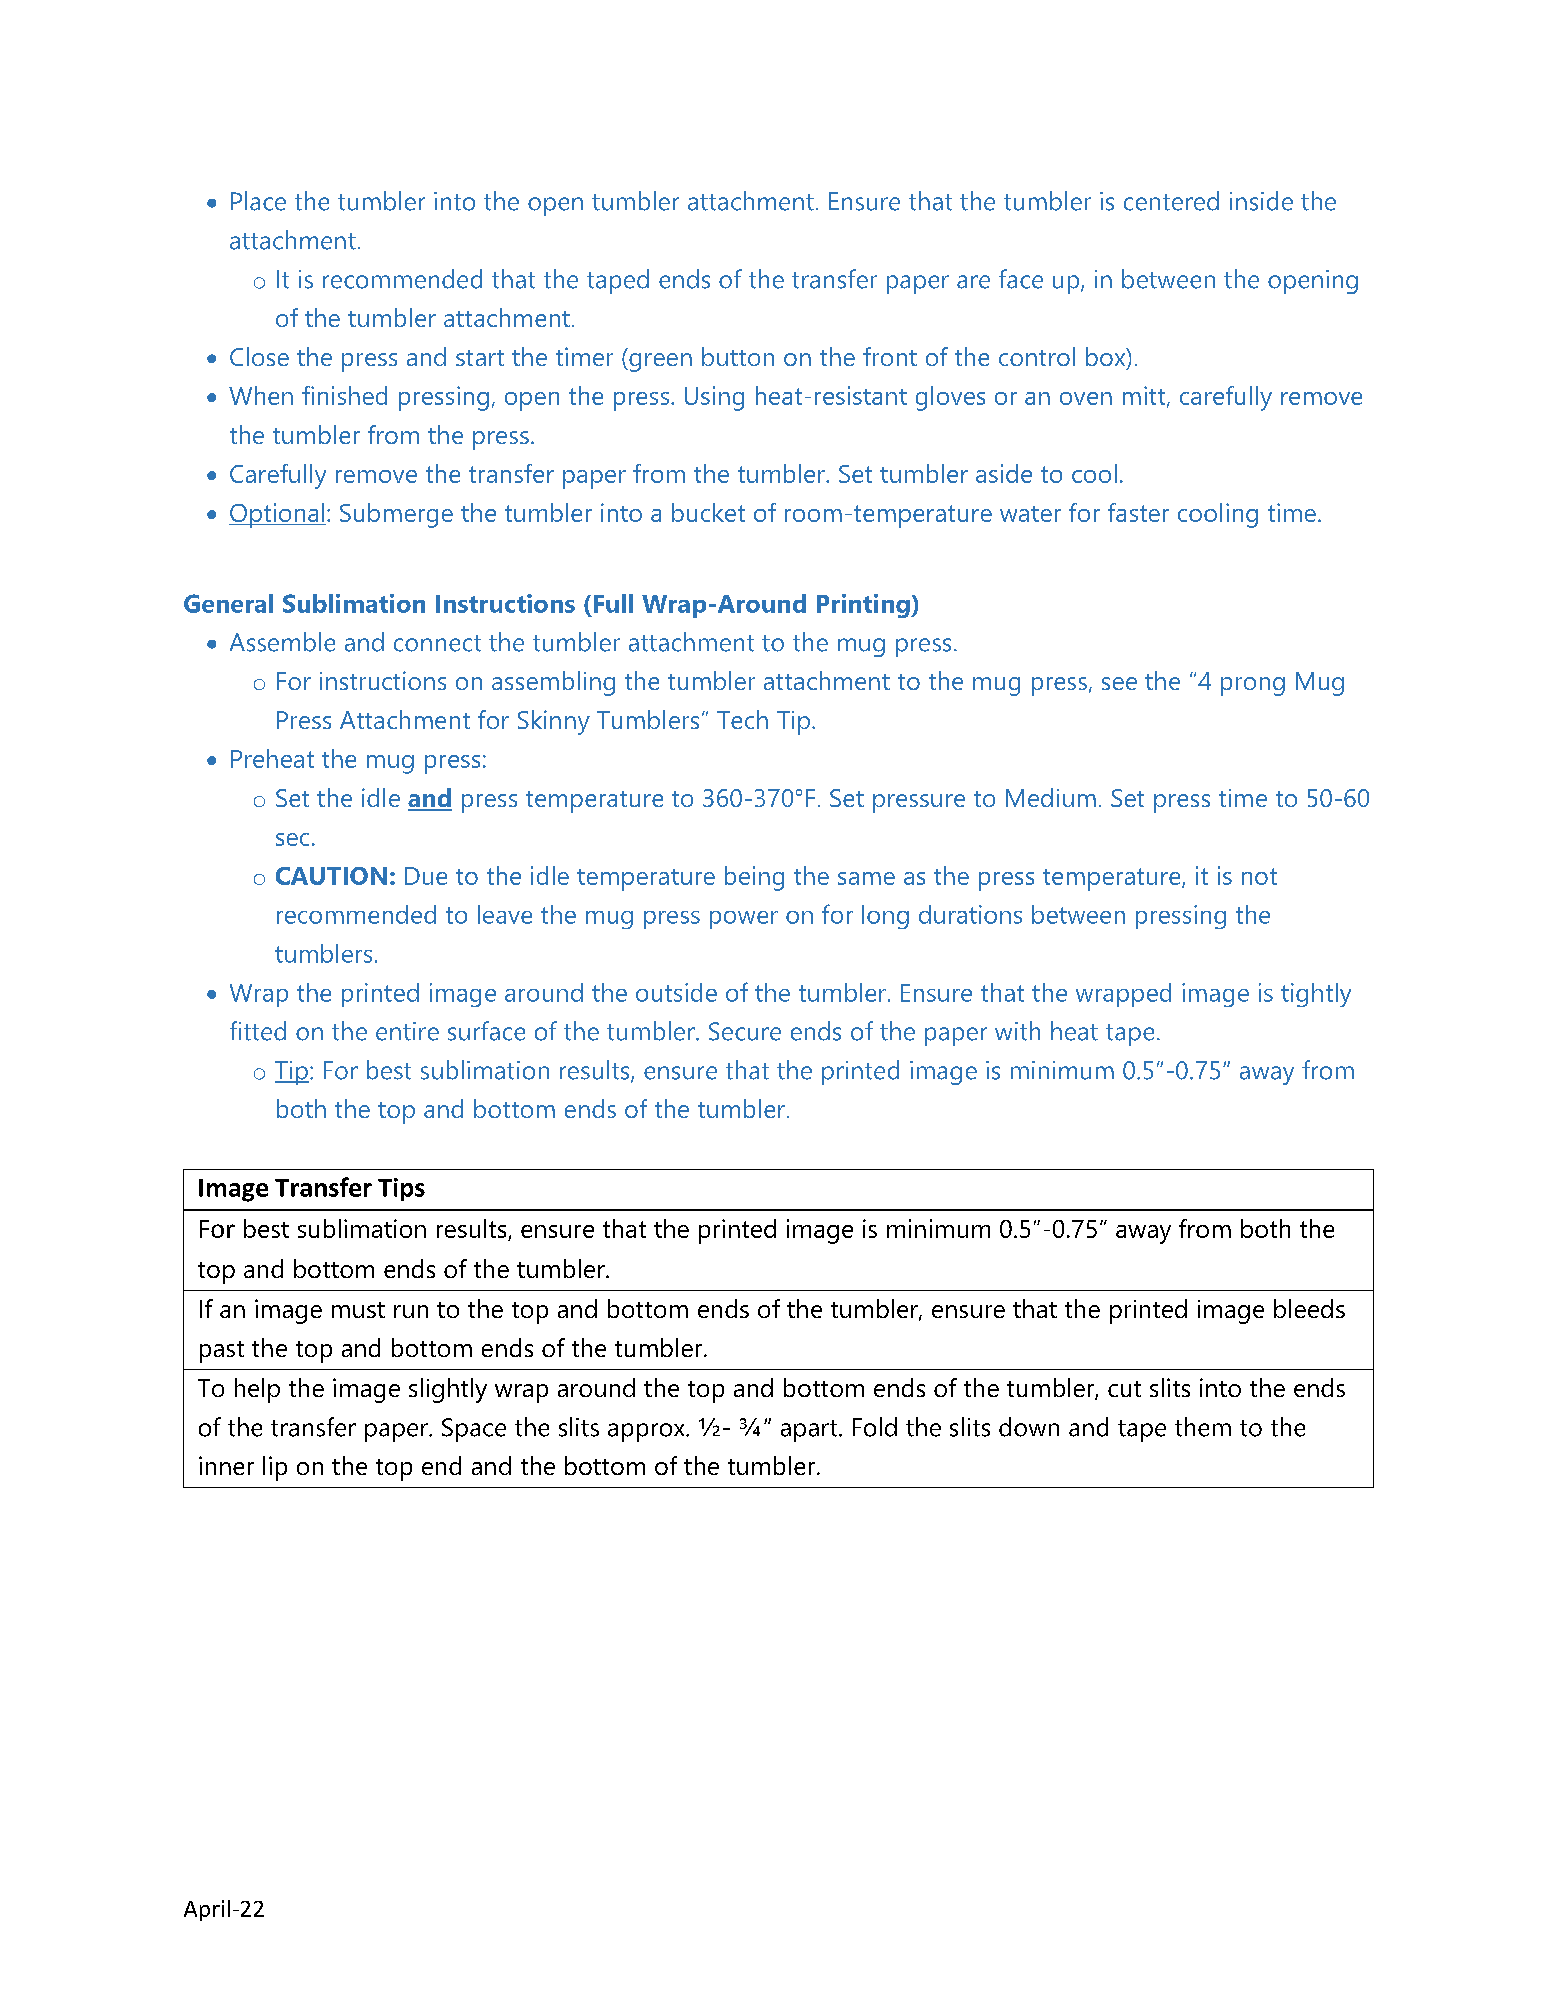 The width and height of the image is (1557, 2015). I want to click on CAUTION, so click(331, 876).
